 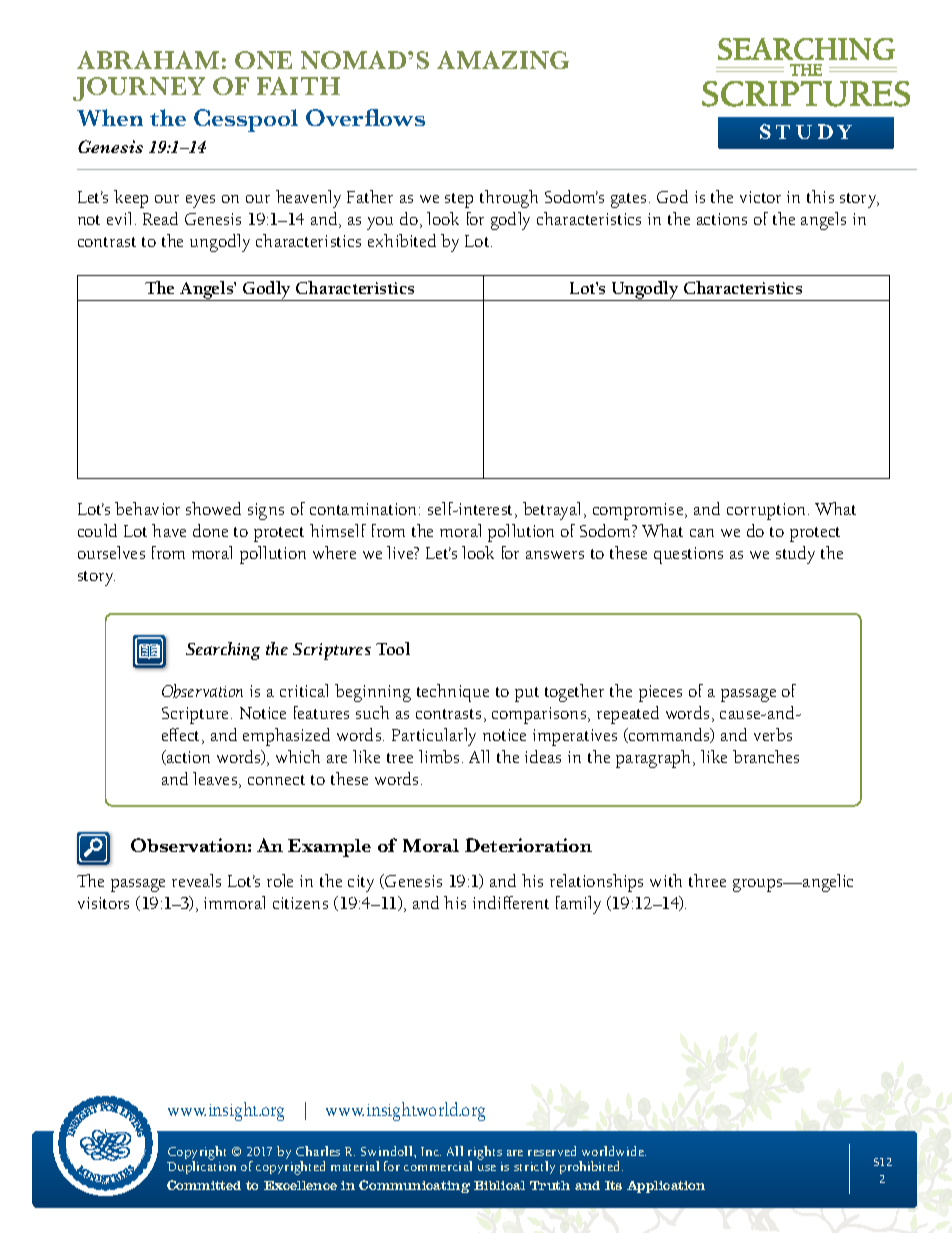 I want to click on Tool, so click(x=393, y=648).
